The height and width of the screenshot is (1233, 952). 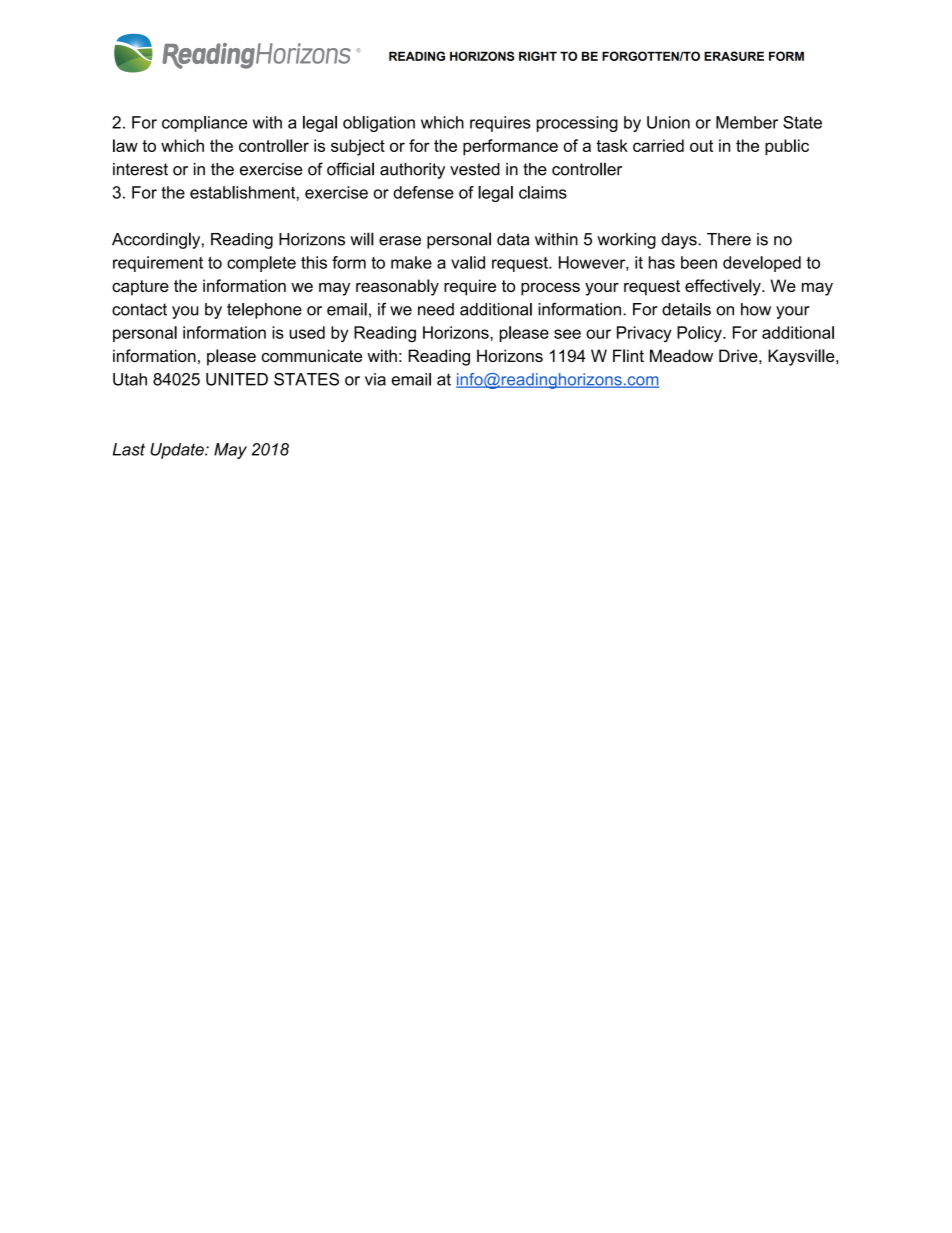 I want to click on compliance, so click(x=204, y=124).
